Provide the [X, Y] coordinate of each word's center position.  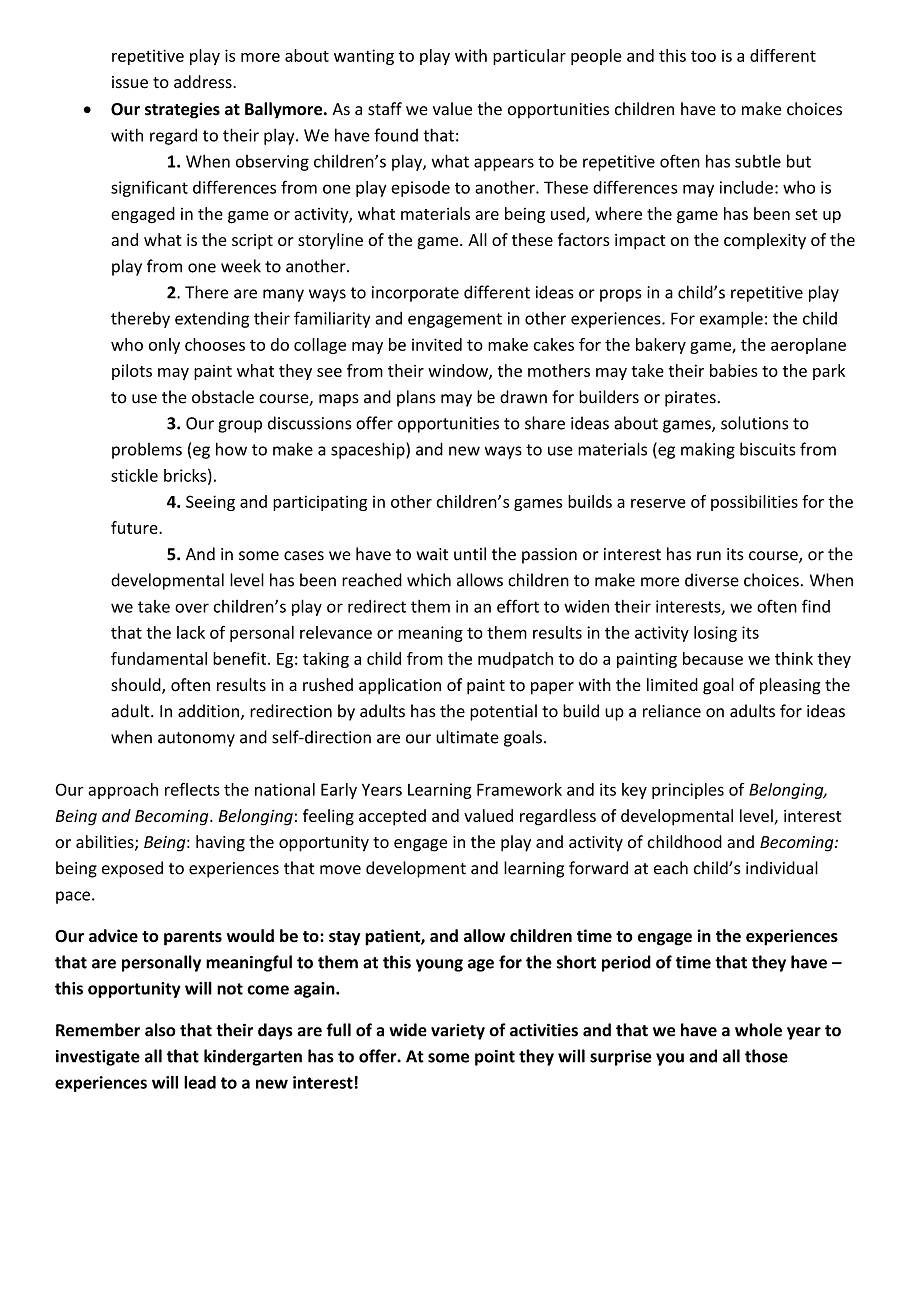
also [160, 1030]
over [192, 608]
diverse [712, 580]
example [731, 319]
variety [458, 1032]
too [703, 56]
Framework [519, 789]
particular [529, 57]
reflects [192, 789]
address [203, 82]
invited [437, 344]
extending [212, 319]
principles [688, 791]
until [470, 554]
